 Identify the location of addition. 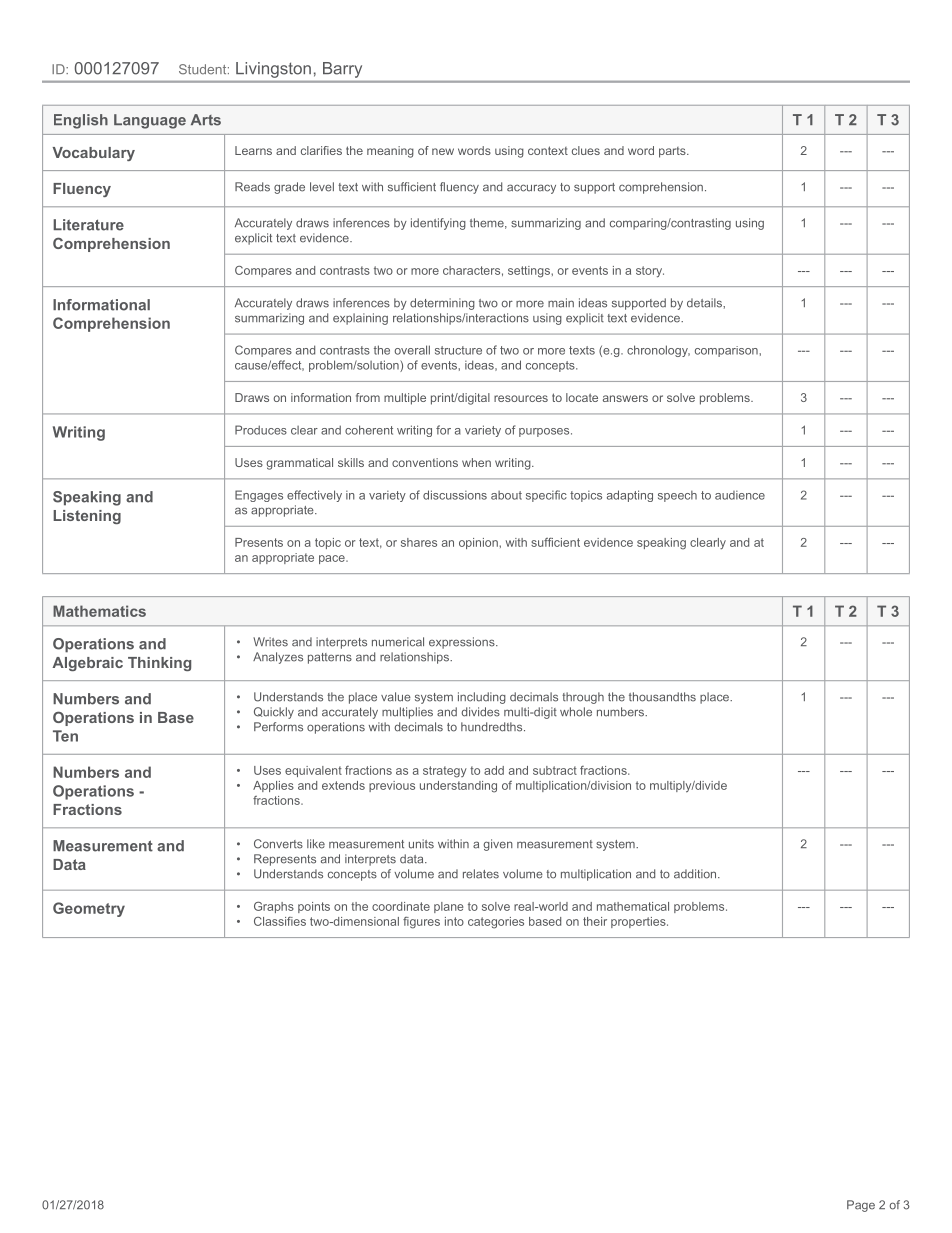
(696, 874).
